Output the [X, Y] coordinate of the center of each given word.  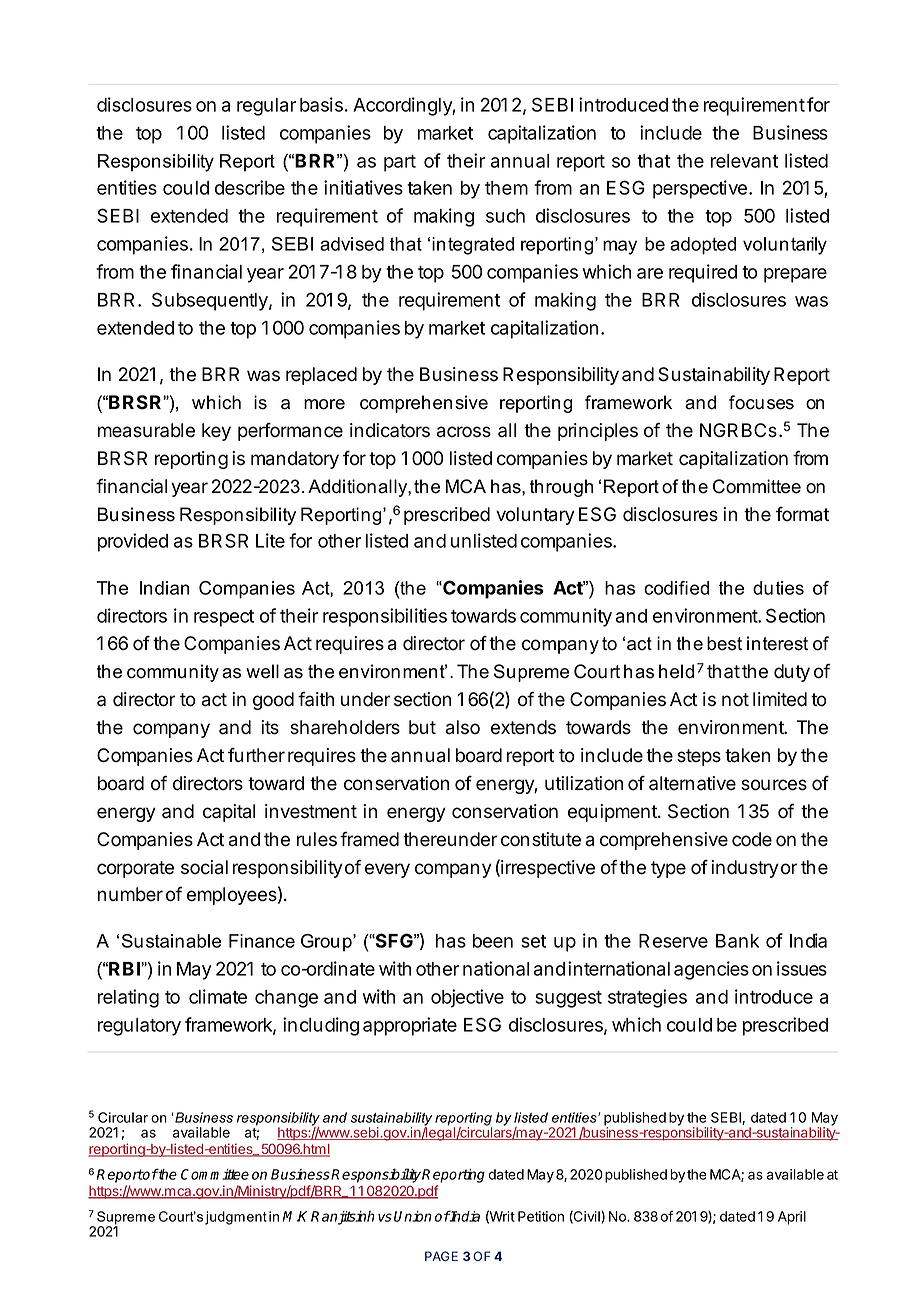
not [735, 700]
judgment [236, 1218]
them [506, 188]
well [262, 671]
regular [266, 107]
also [463, 727]
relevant [744, 161]
